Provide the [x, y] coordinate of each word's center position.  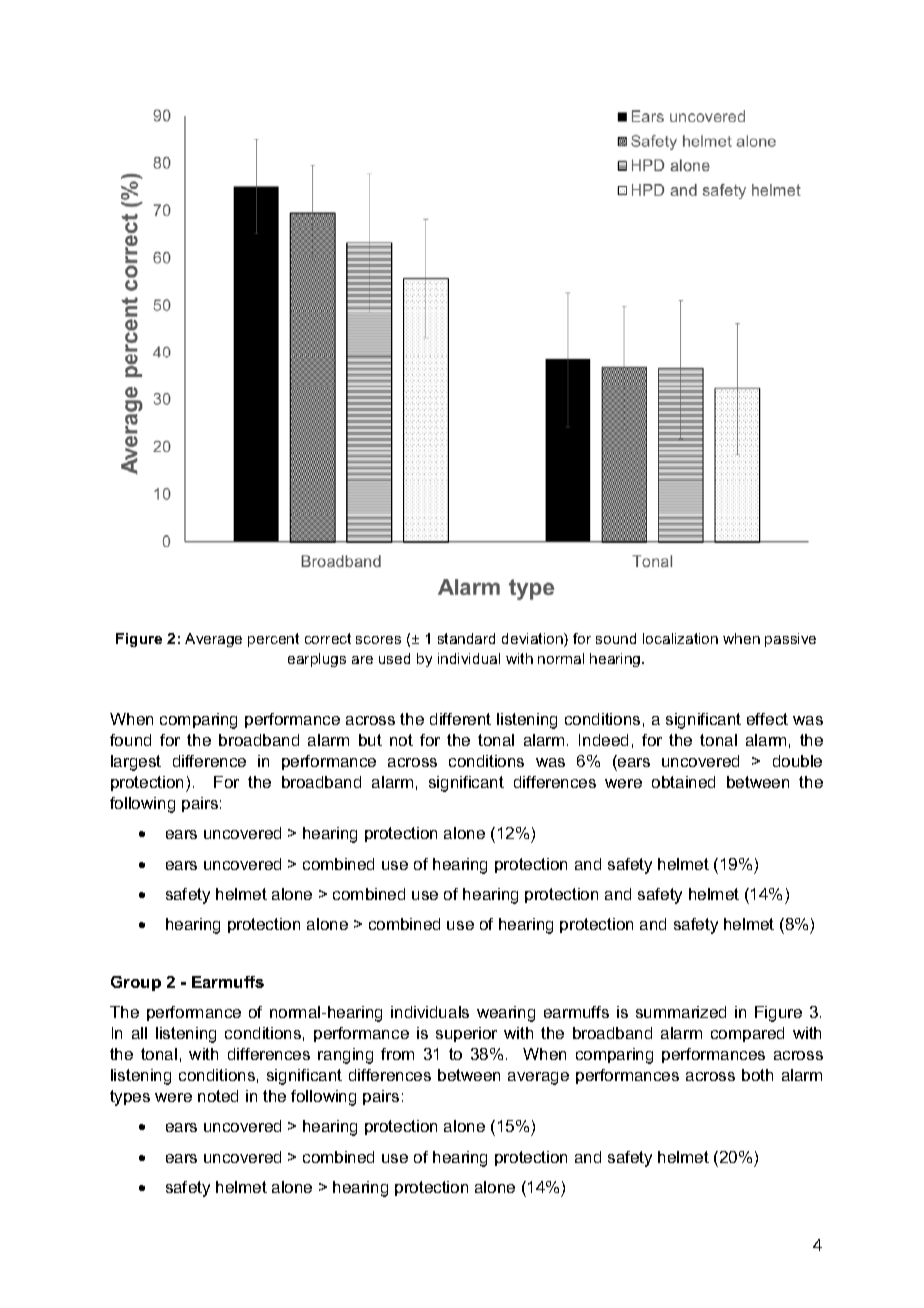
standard [466, 638]
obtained [683, 782]
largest [136, 763]
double [797, 761]
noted [218, 1096]
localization [680, 638]
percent [273, 640]
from [397, 1054]
